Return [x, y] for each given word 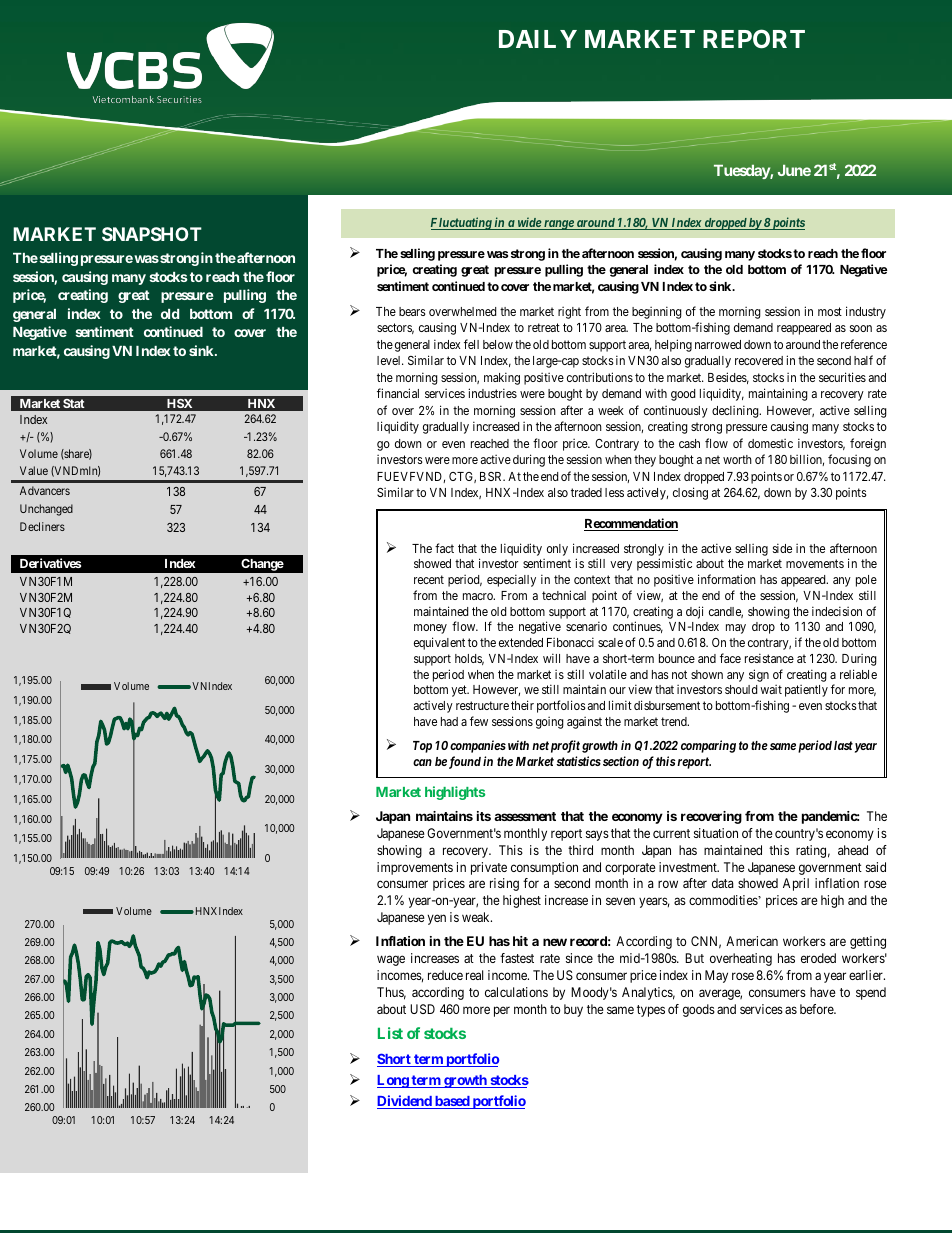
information [727, 579]
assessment [525, 816]
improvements [415, 868]
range [558, 225]
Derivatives [50, 563]
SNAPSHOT [152, 234]
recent [429, 579]
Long [393, 1081]
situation [716, 833]
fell [471, 344]
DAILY [538, 39]
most [830, 311]
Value [34, 470]
